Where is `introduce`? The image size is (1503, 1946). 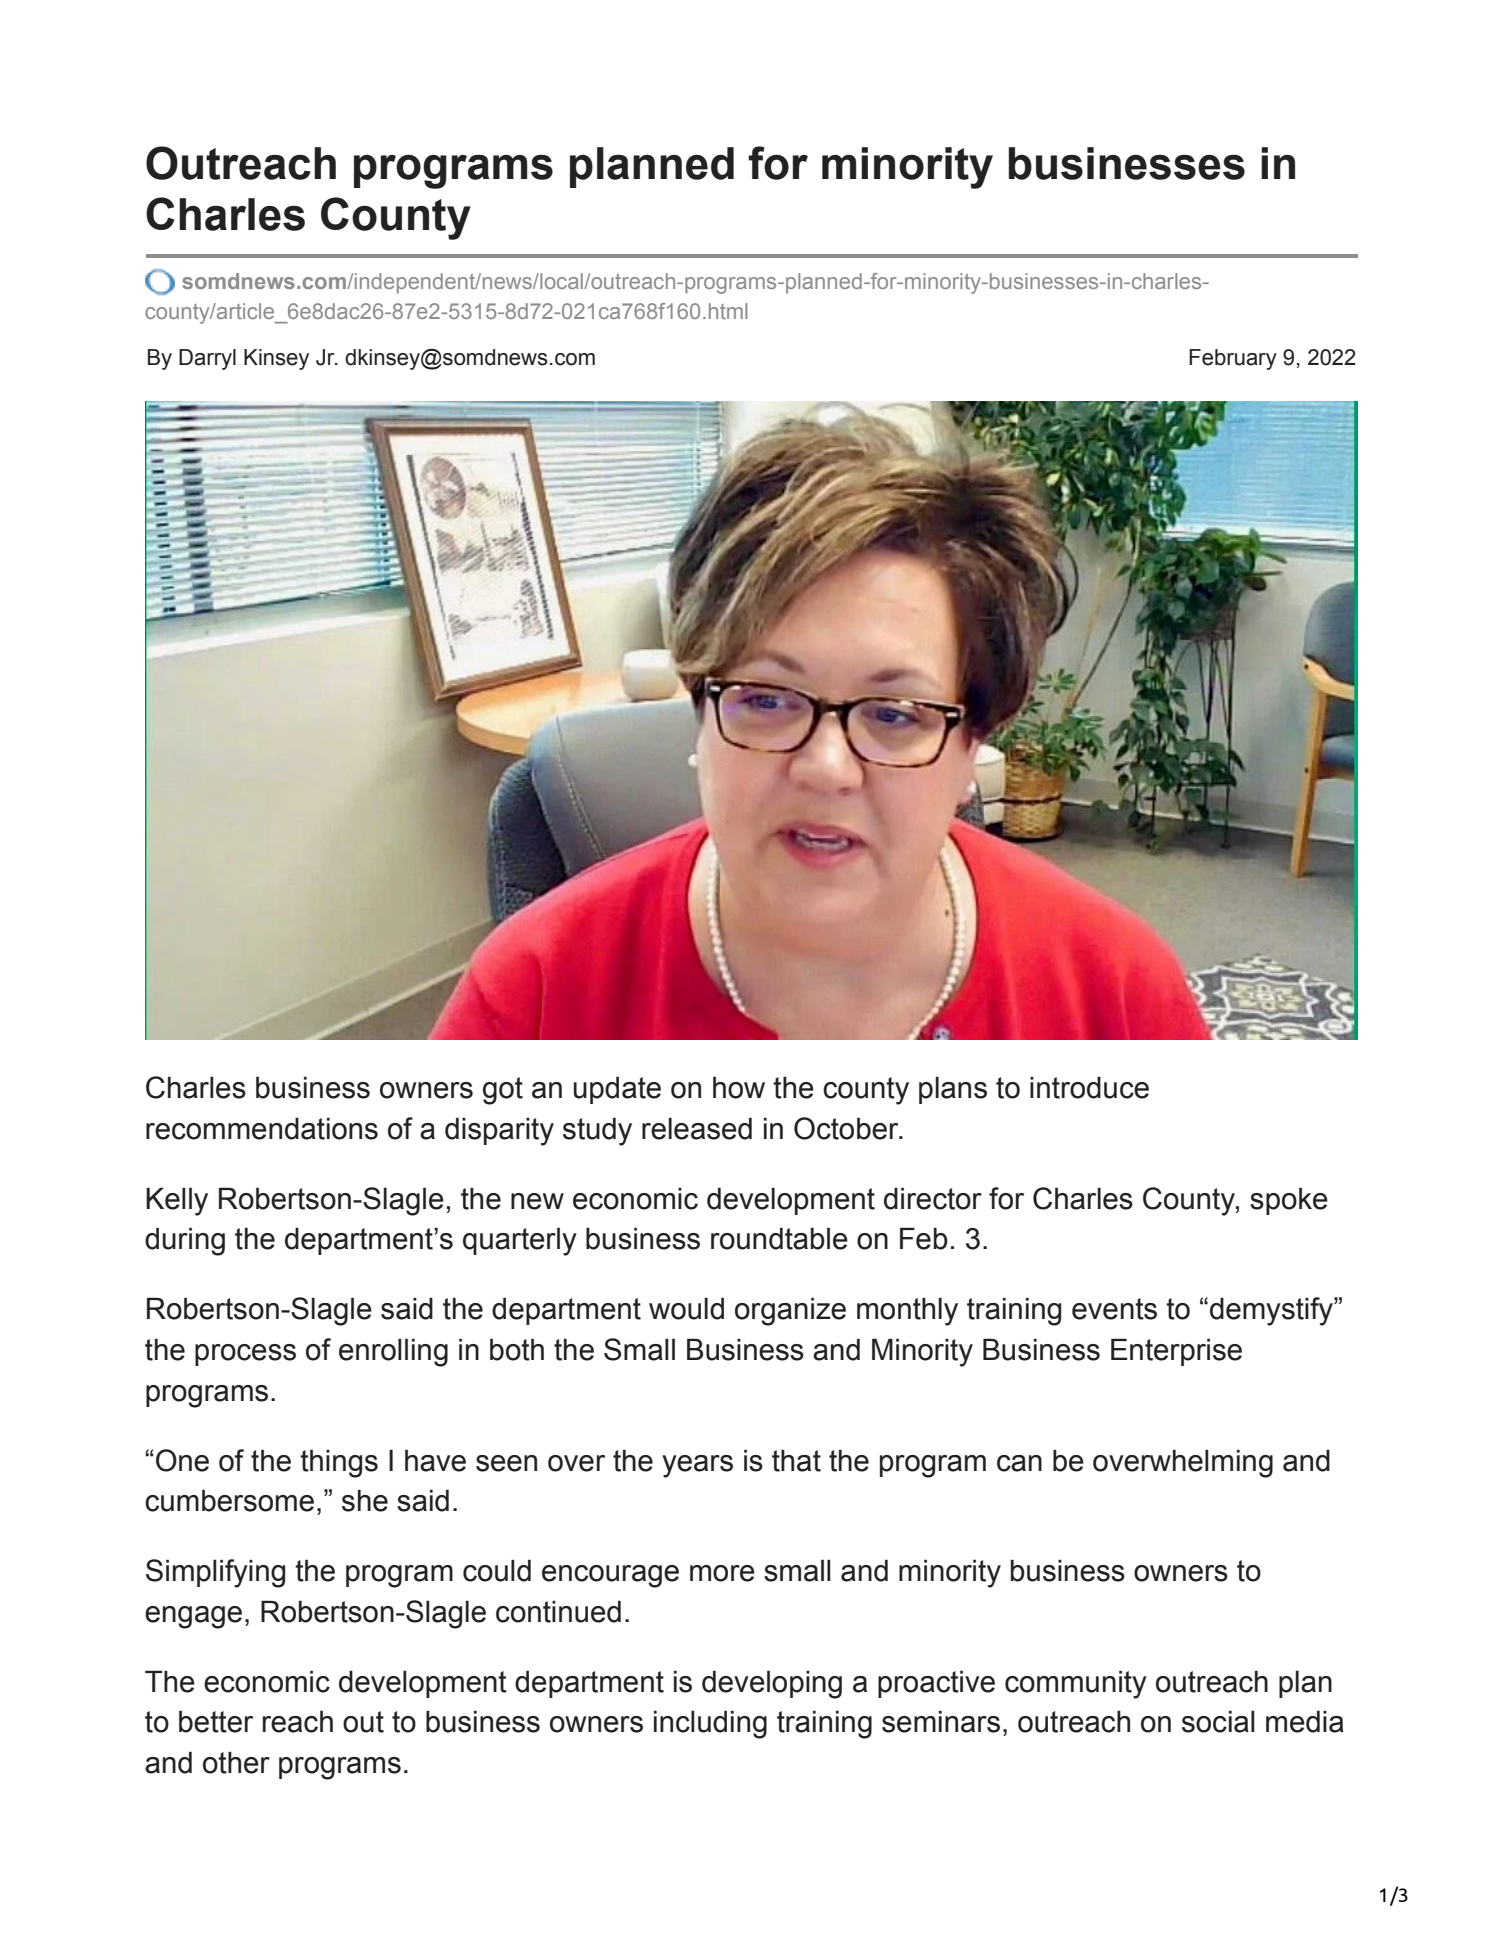
introduce is located at coordinates (1089, 1088).
